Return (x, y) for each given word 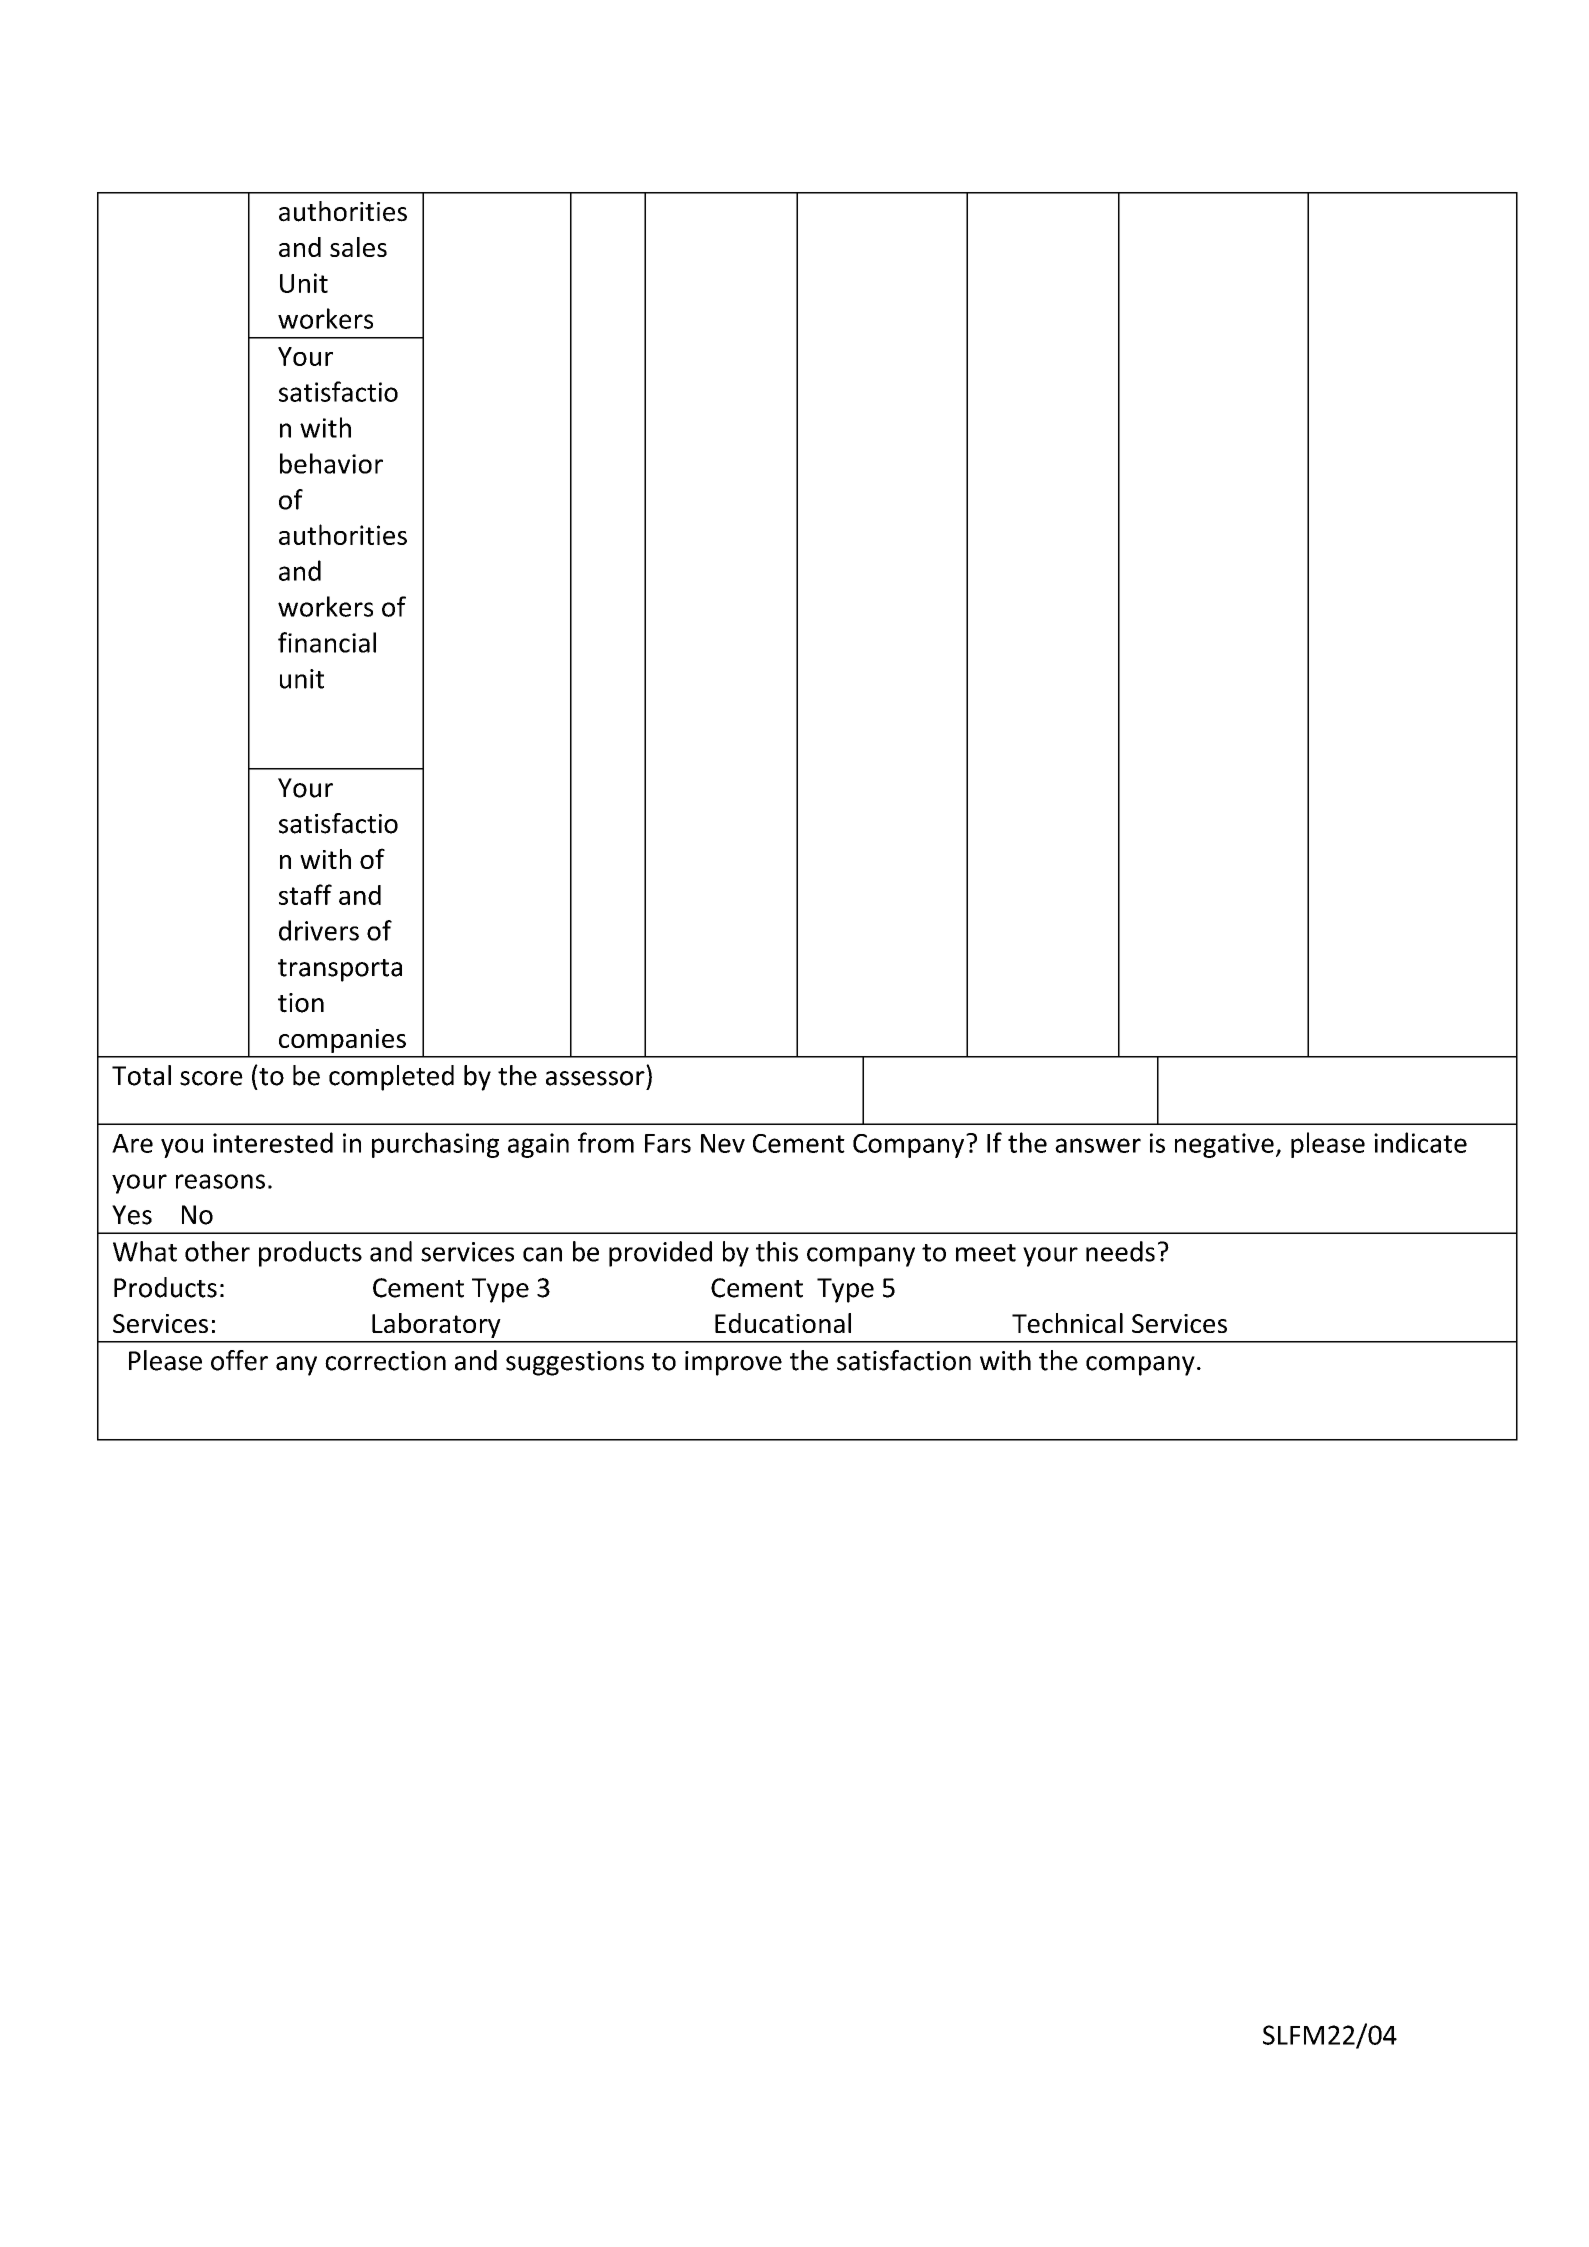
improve (733, 1363)
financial (327, 642)
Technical (1067, 1323)
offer (239, 1360)
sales (358, 247)
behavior (331, 463)
